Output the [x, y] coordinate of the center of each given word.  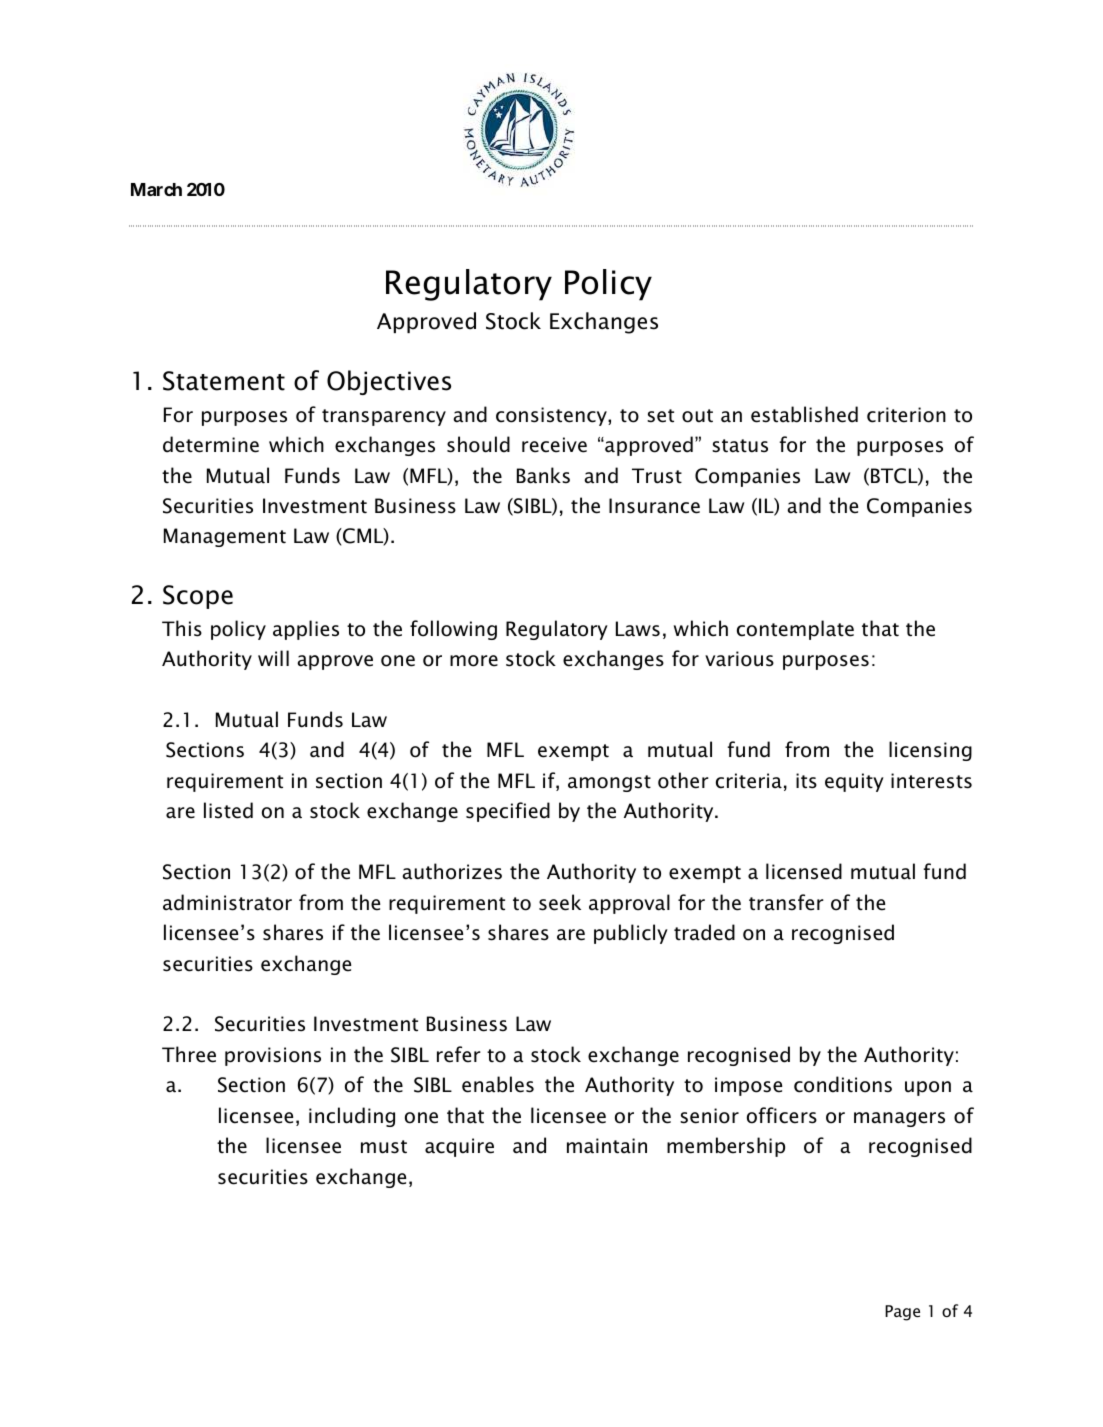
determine [211, 444]
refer [459, 1054]
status [740, 446]
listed [228, 810]
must [384, 1147]
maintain [607, 1146]
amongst [609, 783]
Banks [543, 475]
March [156, 189]
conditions [843, 1084]
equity [854, 782]
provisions [273, 1056]
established [804, 414]
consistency [552, 416]
